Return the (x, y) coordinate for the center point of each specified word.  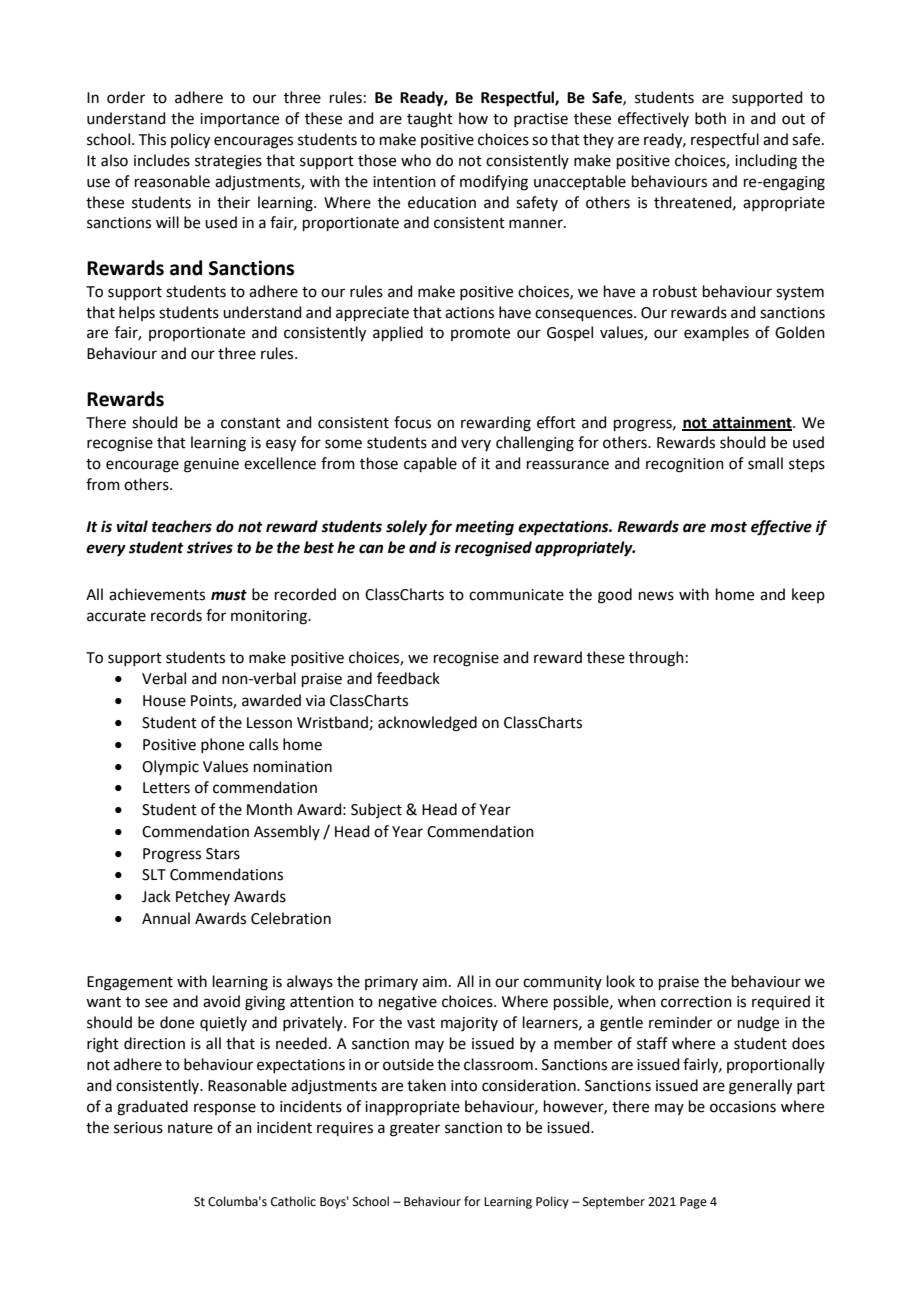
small (765, 463)
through (656, 659)
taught (430, 120)
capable (430, 464)
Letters (166, 788)
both (710, 118)
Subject (376, 810)
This (152, 139)
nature (190, 1128)
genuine (211, 465)
